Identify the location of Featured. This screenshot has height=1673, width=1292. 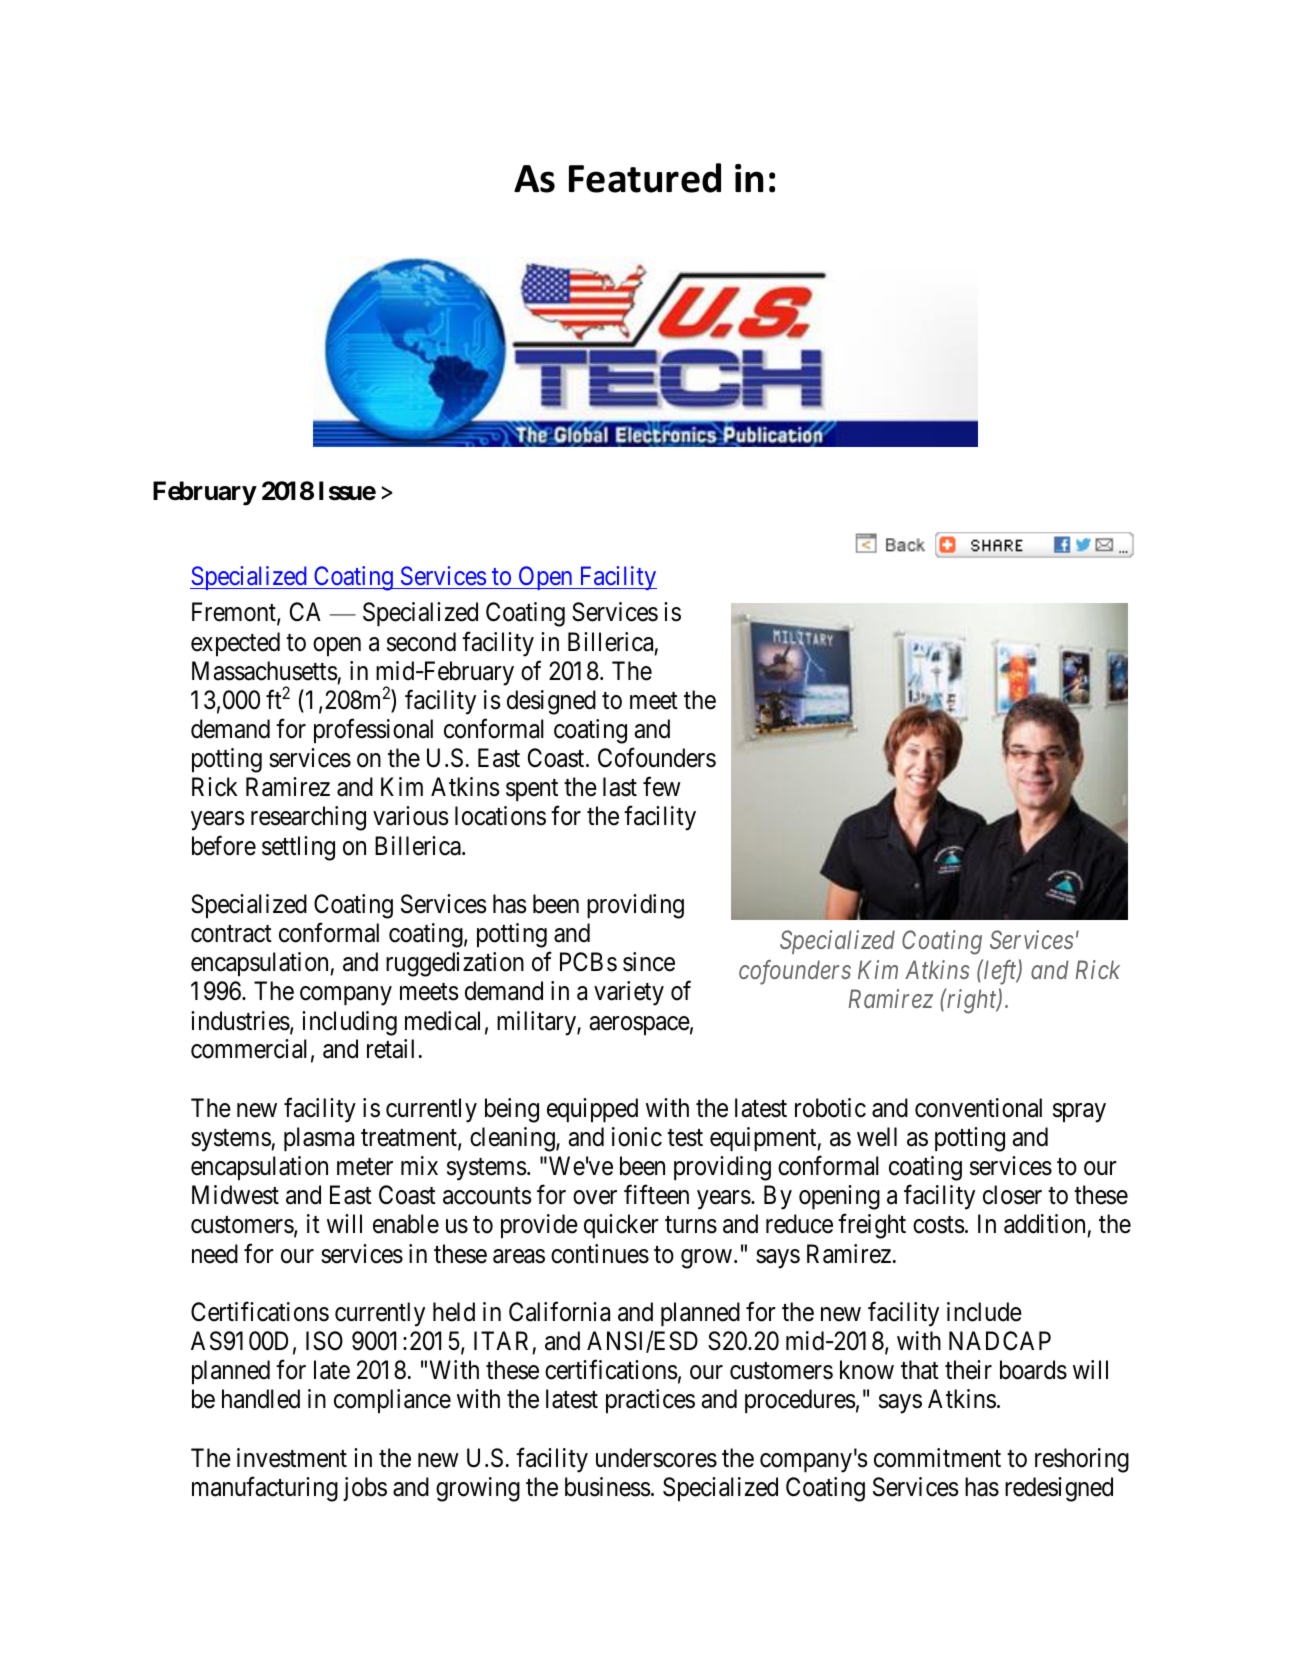
(645, 178).
